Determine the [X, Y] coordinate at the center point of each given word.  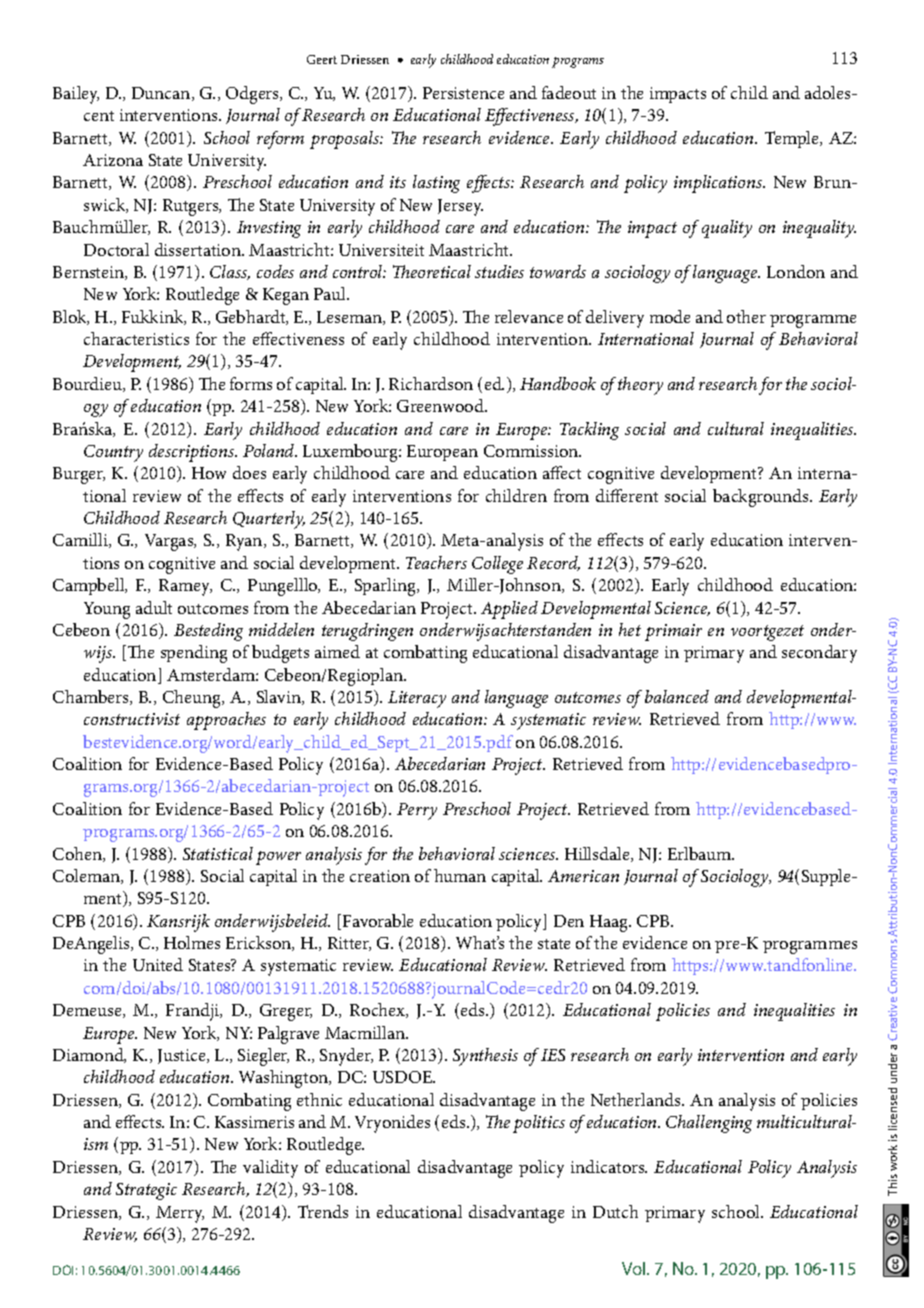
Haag [610, 923]
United [158, 964]
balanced [677, 696]
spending [194, 654]
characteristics [136, 338]
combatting [425, 654]
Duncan [162, 94]
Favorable [378, 920]
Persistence [463, 93]
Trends [323, 1211]
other [746, 316]
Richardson [431, 383]
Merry [180, 1214]
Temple [793, 139]
